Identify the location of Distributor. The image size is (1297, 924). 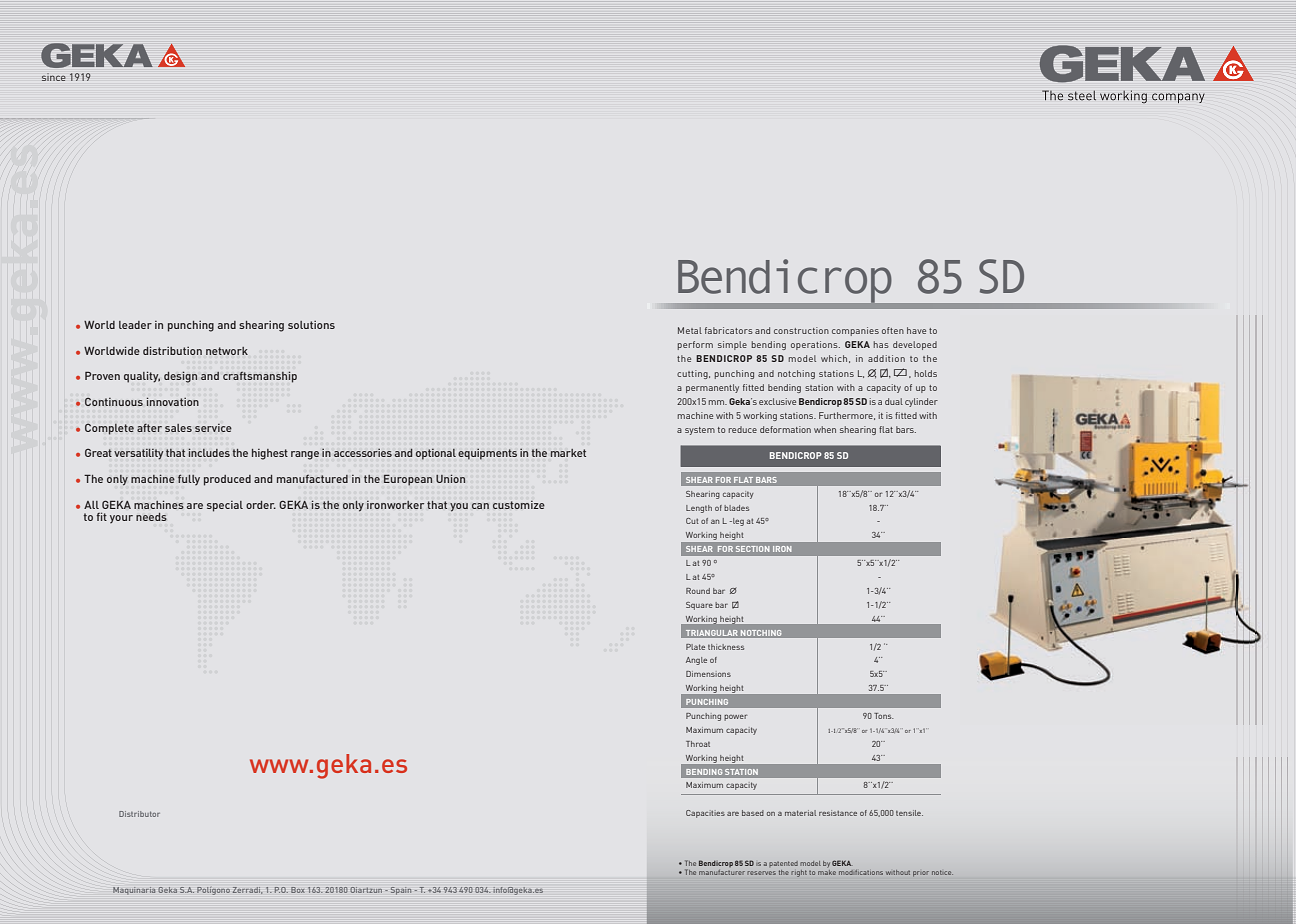
(139, 814).
